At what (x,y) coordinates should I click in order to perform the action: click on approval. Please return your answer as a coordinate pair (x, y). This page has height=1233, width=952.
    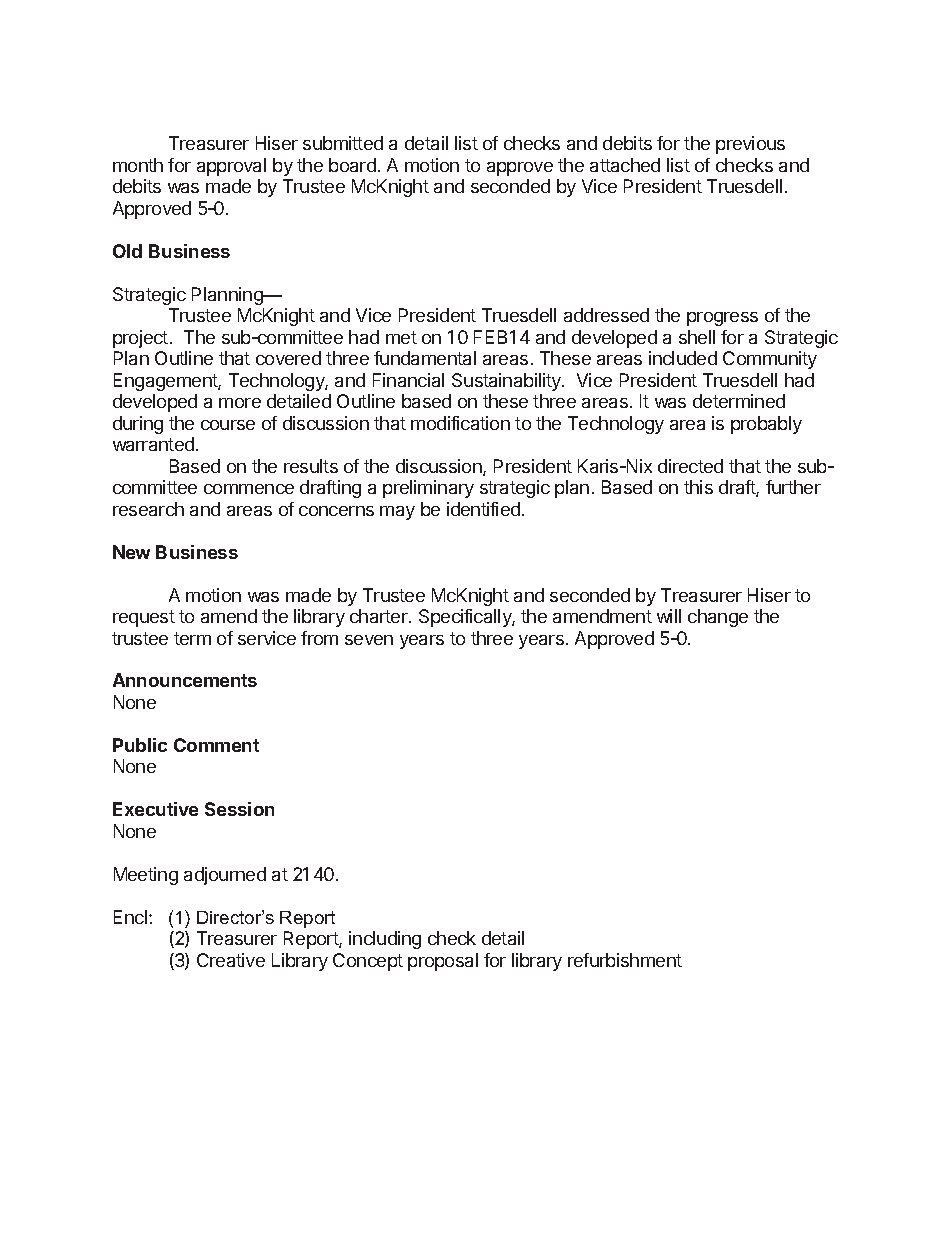
    Looking at the image, I should click on (231, 167).
